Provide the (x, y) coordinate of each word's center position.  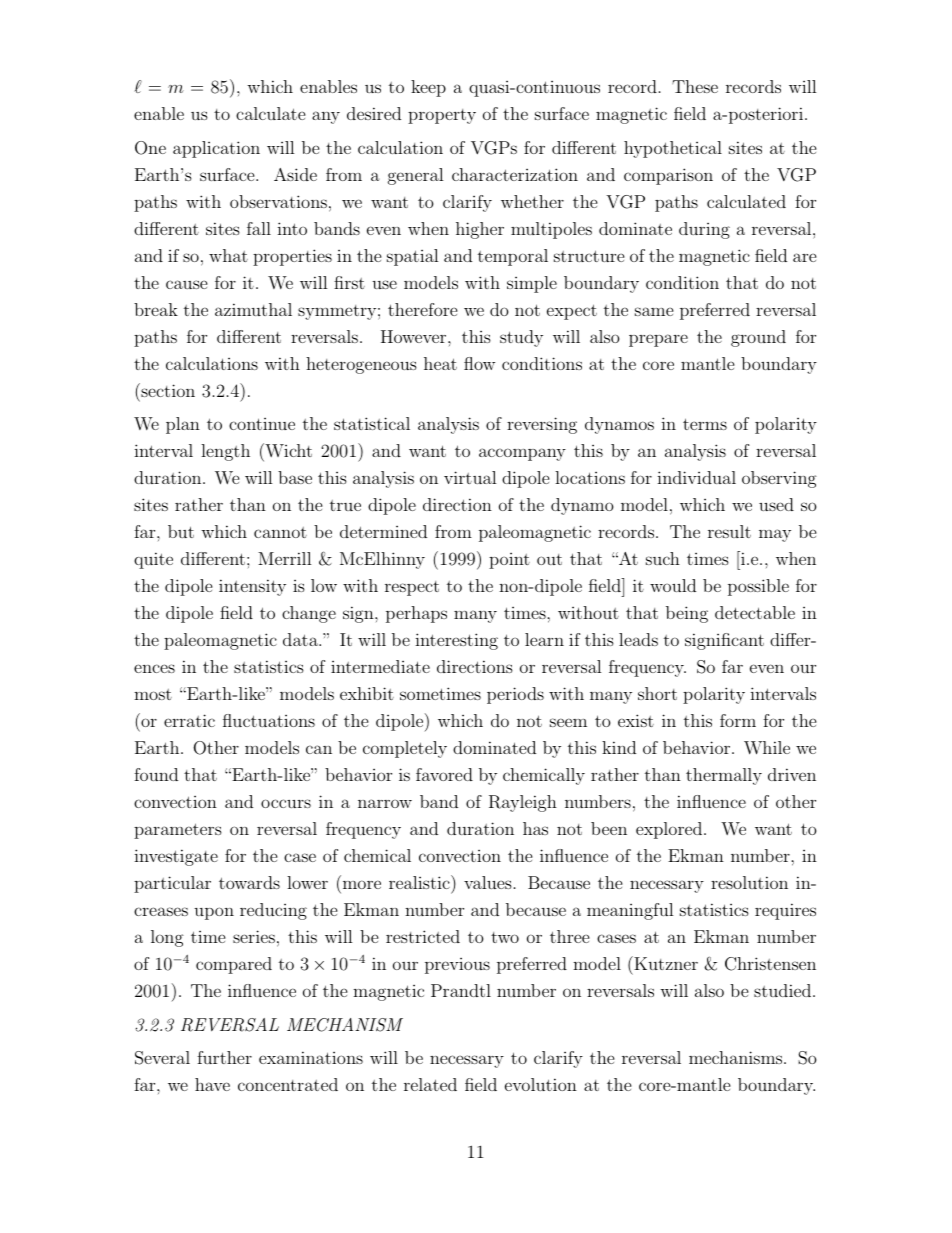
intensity (252, 587)
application (216, 149)
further (224, 1057)
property (442, 116)
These (695, 86)
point (509, 561)
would (673, 585)
